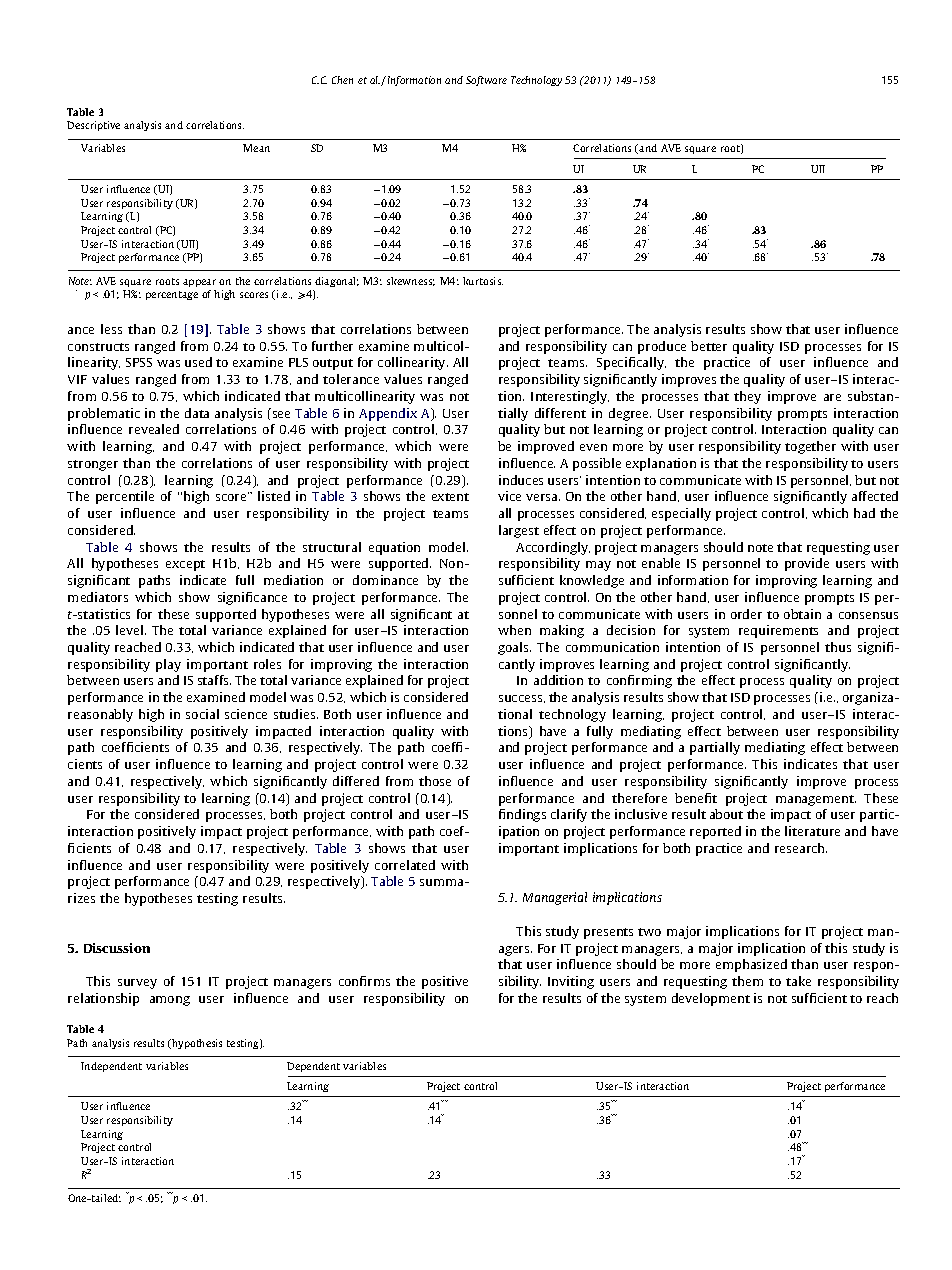  I want to click on provide, so click(807, 564).
